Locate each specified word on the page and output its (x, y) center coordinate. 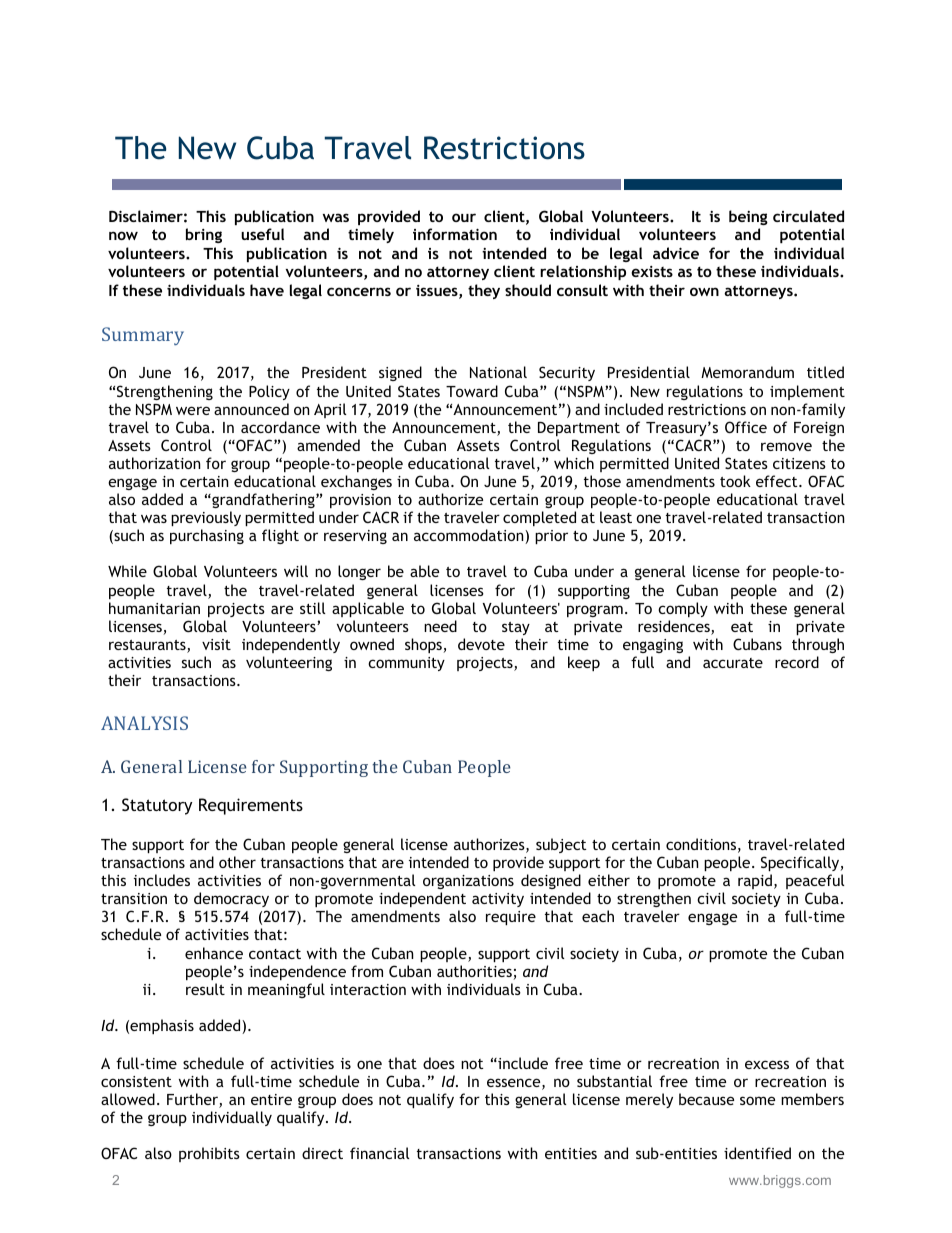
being (748, 217)
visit (216, 644)
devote (481, 644)
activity (498, 900)
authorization (154, 463)
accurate (733, 663)
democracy (231, 899)
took (735, 481)
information (455, 234)
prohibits (209, 1154)
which (574, 463)
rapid (755, 881)
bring (204, 235)
